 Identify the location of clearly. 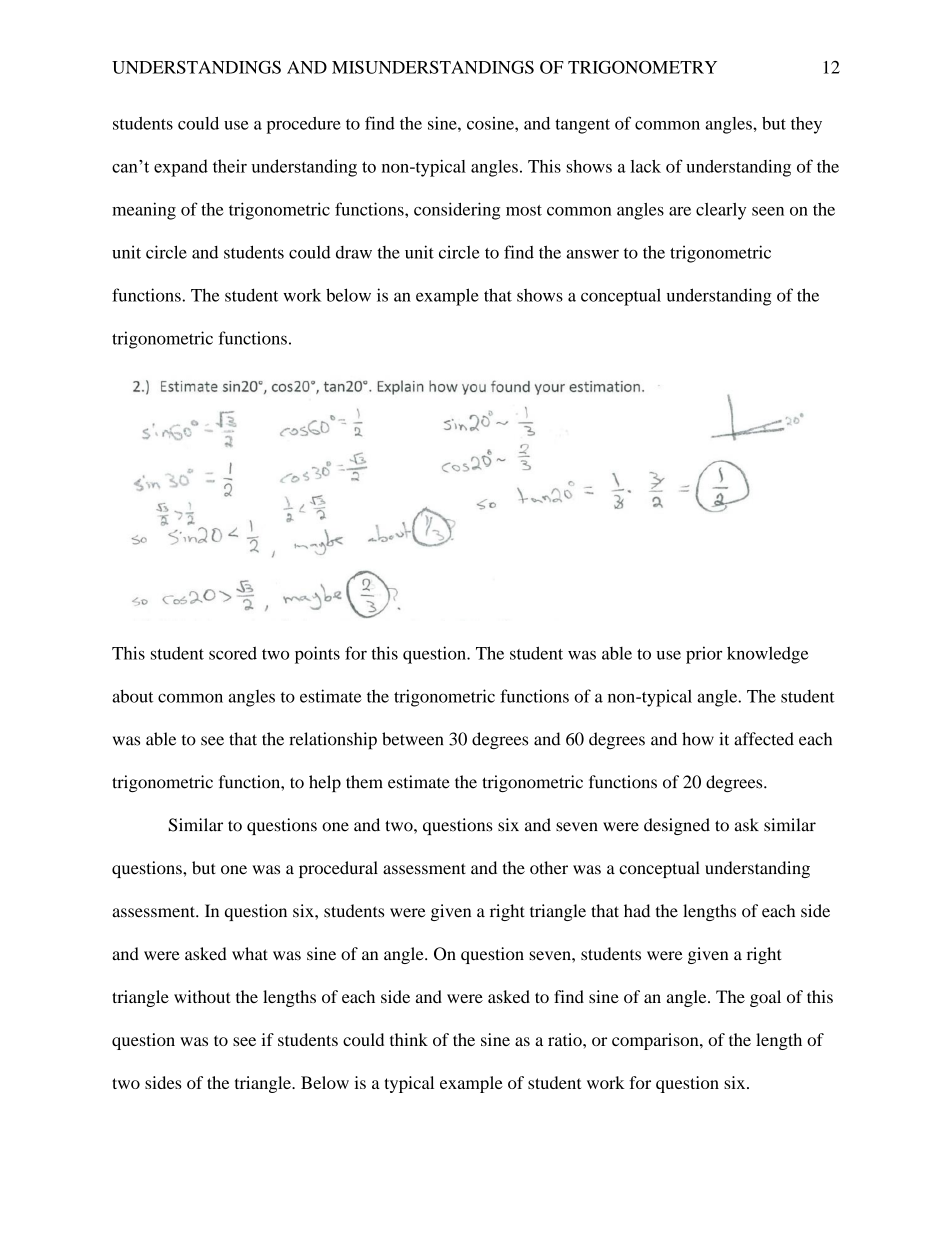
(721, 211).
